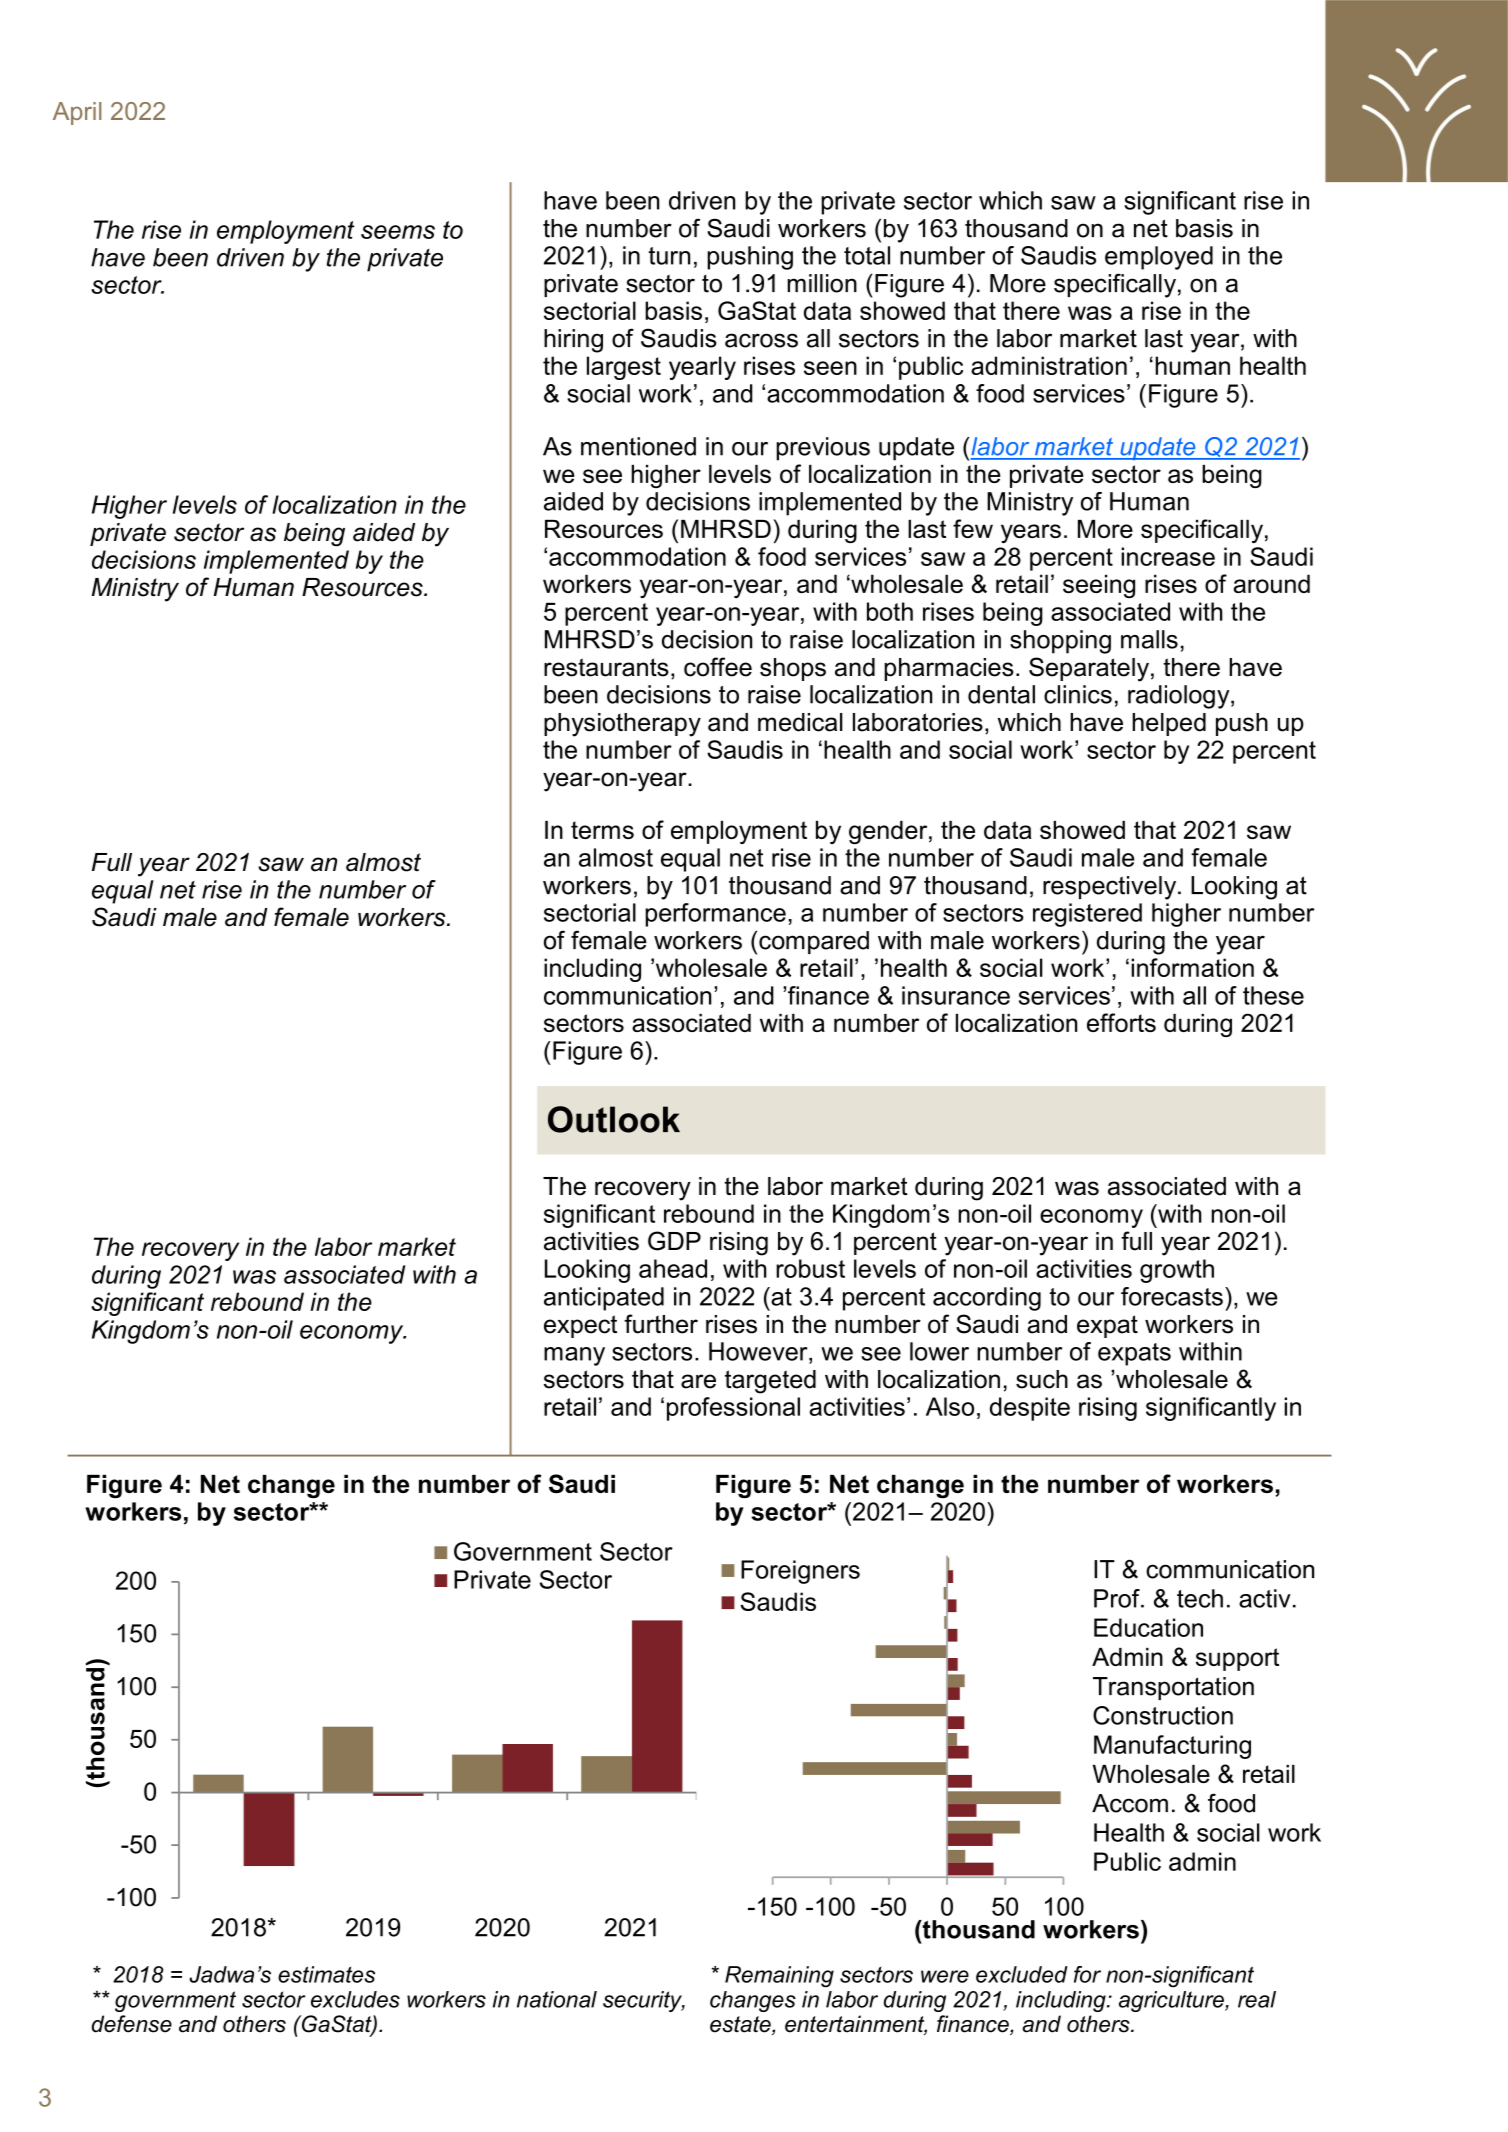  I want to click on employed, so click(1159, 258).
